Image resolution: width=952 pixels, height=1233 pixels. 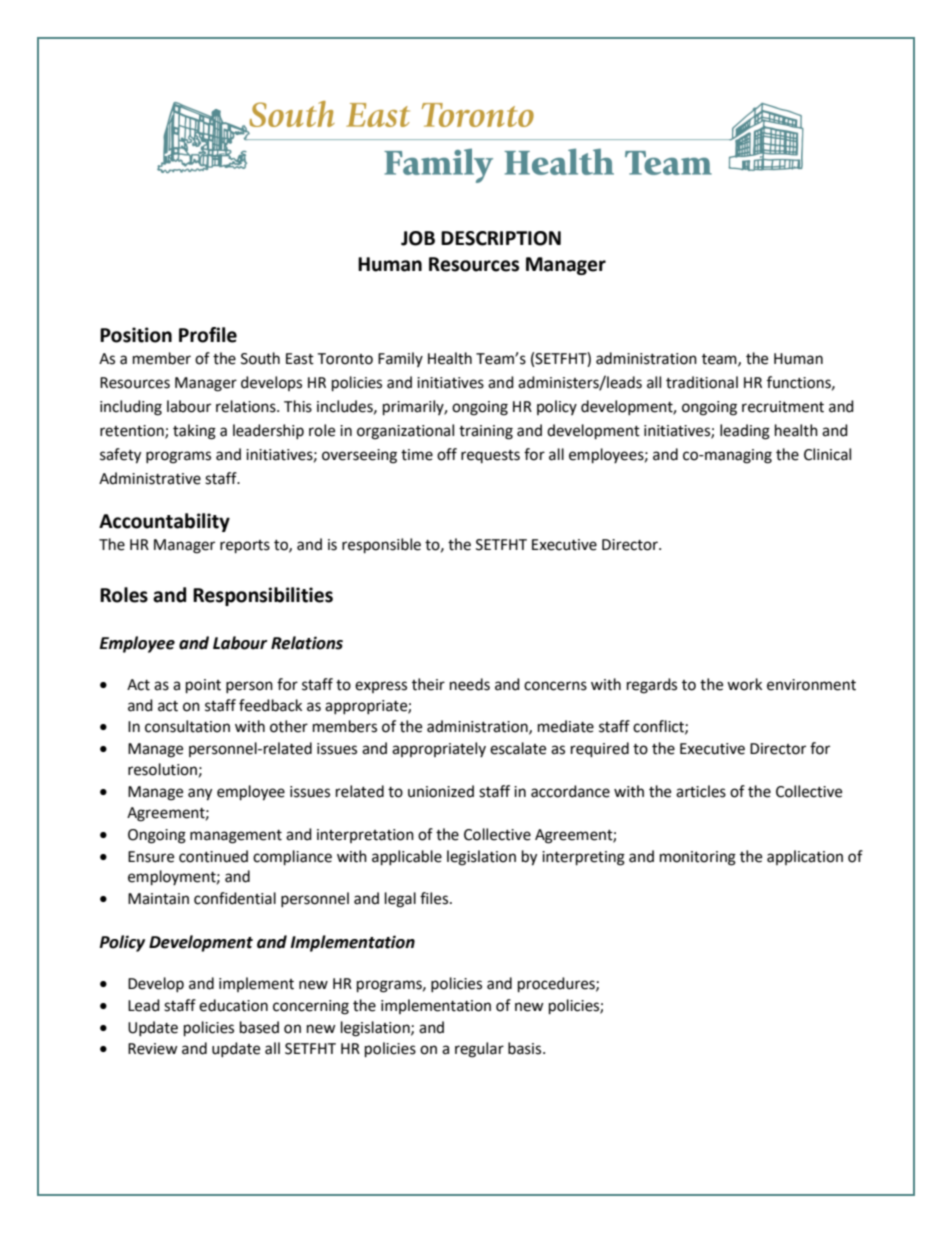 What do you see at coordinates (208, 335) in the document?
I see `Profile` at bounding box center [208, 335].
